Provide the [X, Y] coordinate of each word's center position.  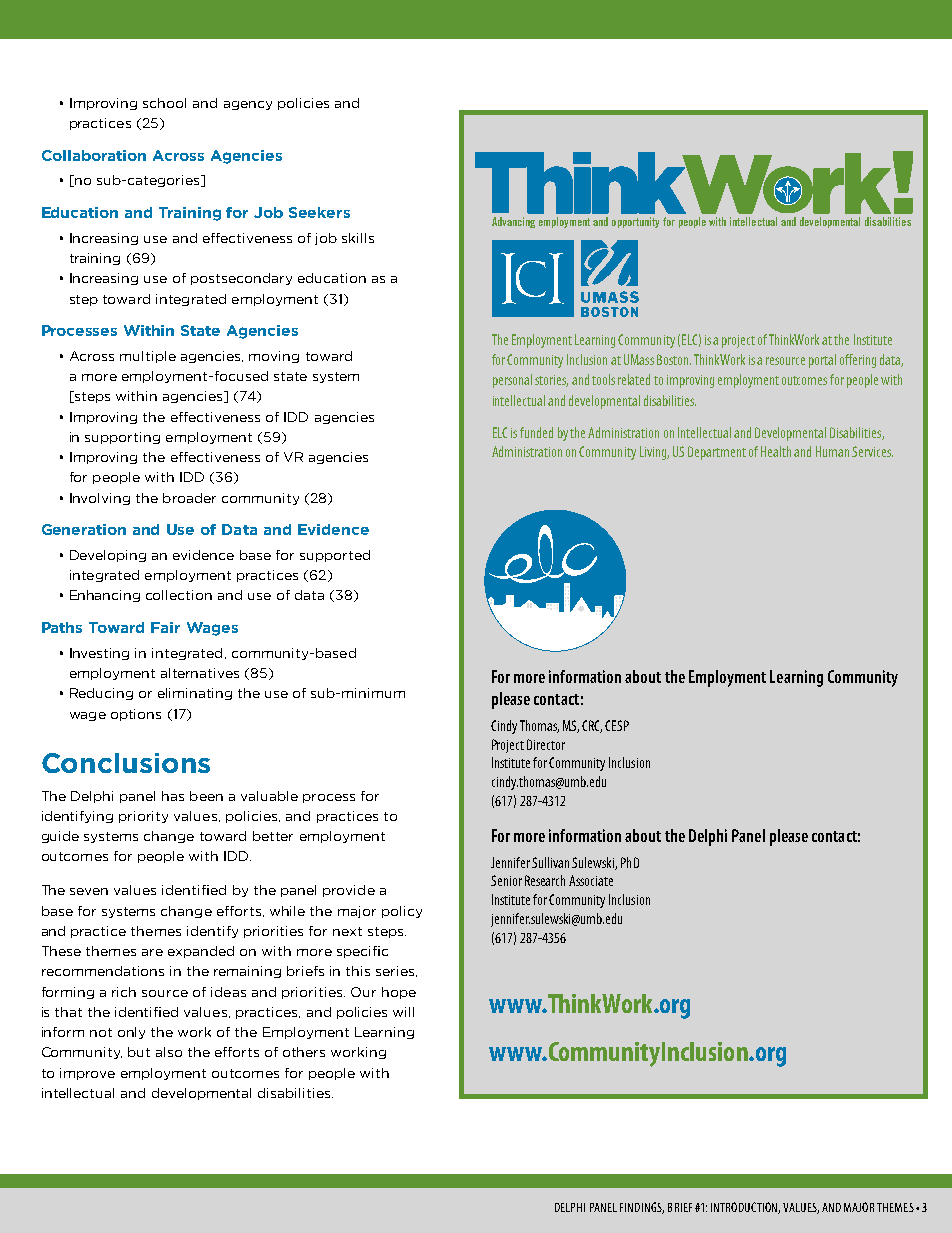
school [164, 103]
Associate [591, 880]
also [169, 1052]
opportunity [635, 222]
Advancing [513, 222]
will [403, 1012]
